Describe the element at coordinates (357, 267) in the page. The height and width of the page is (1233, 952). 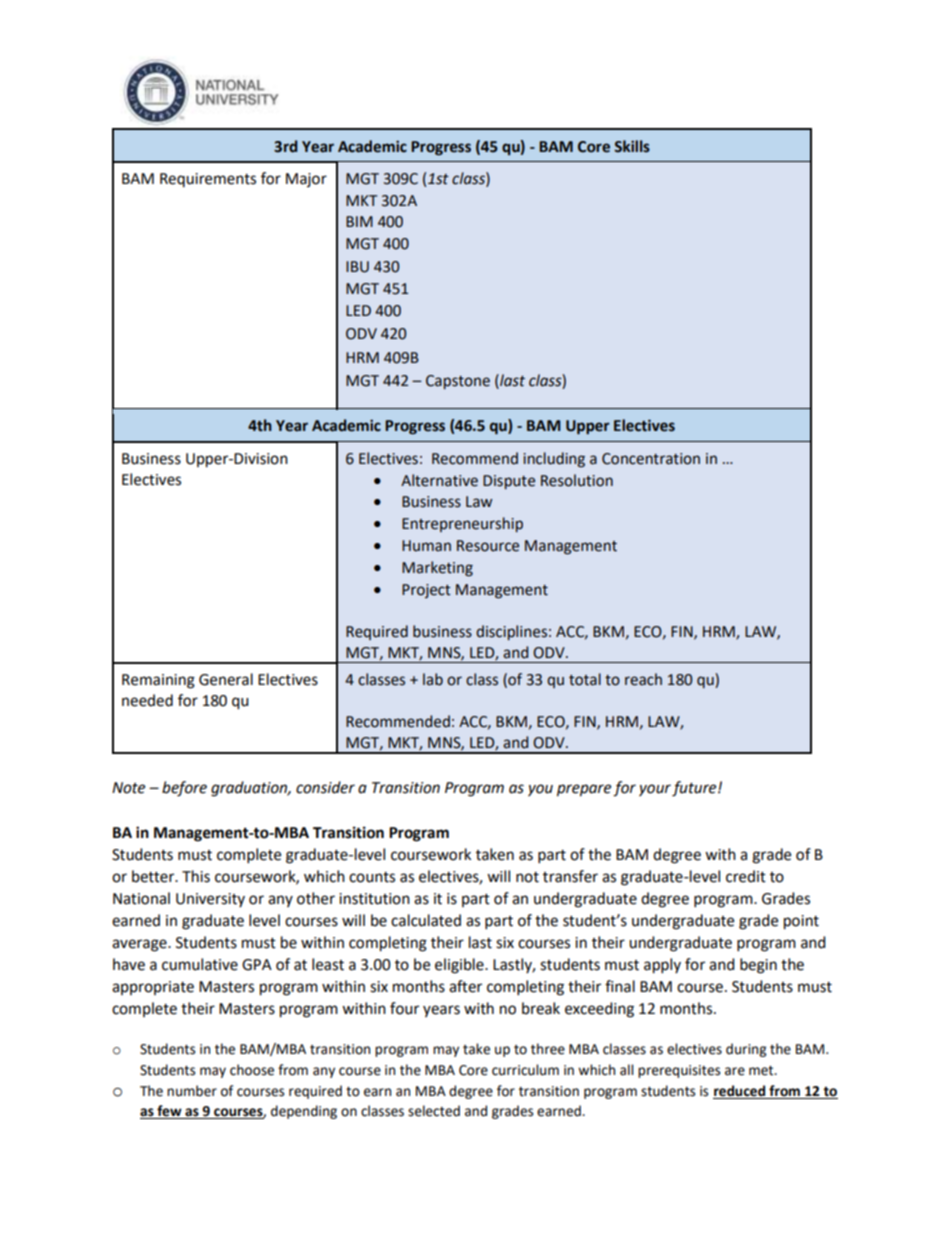
I see `IBU` at that location.
